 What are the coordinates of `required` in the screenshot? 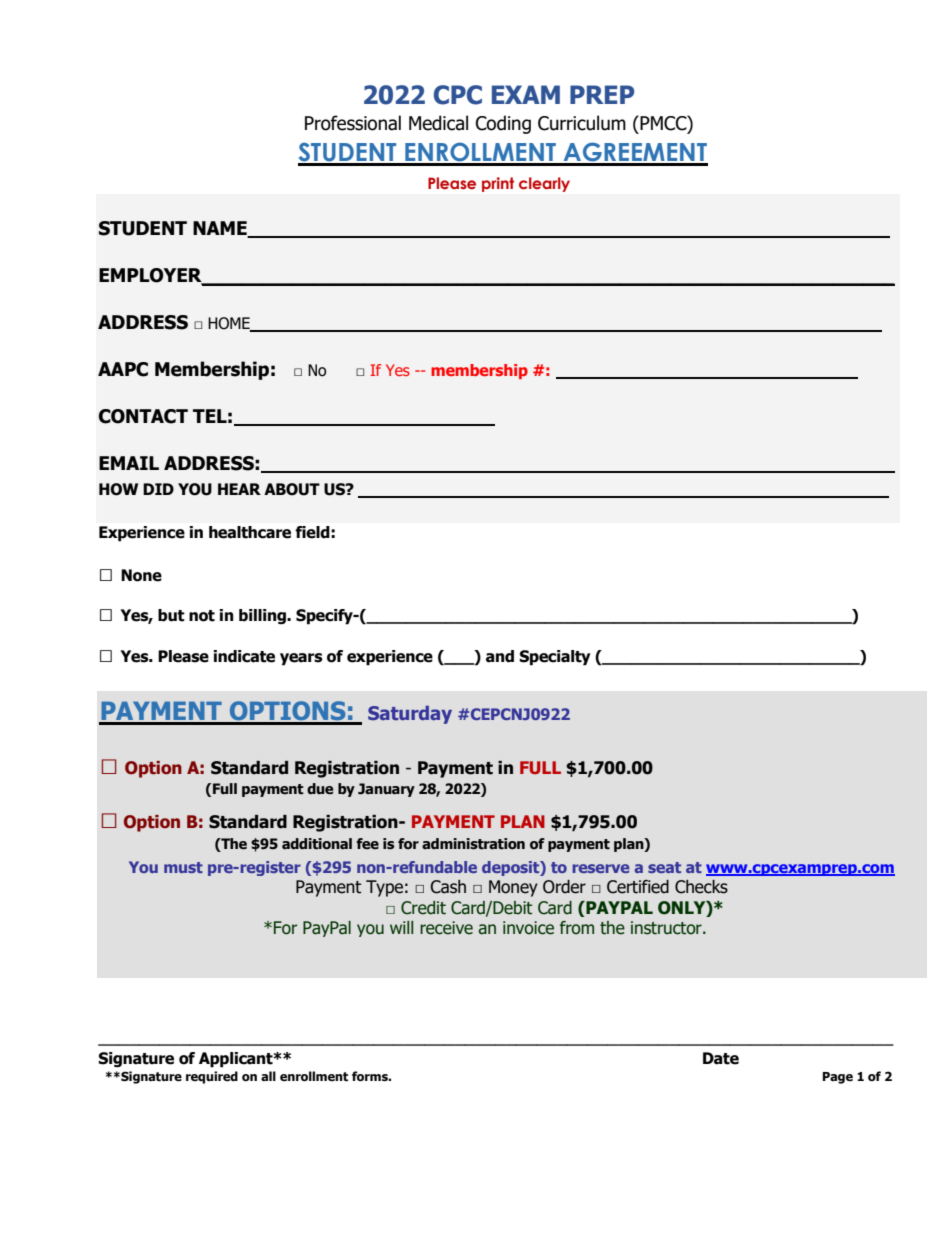 It's located at (212, 1077).
